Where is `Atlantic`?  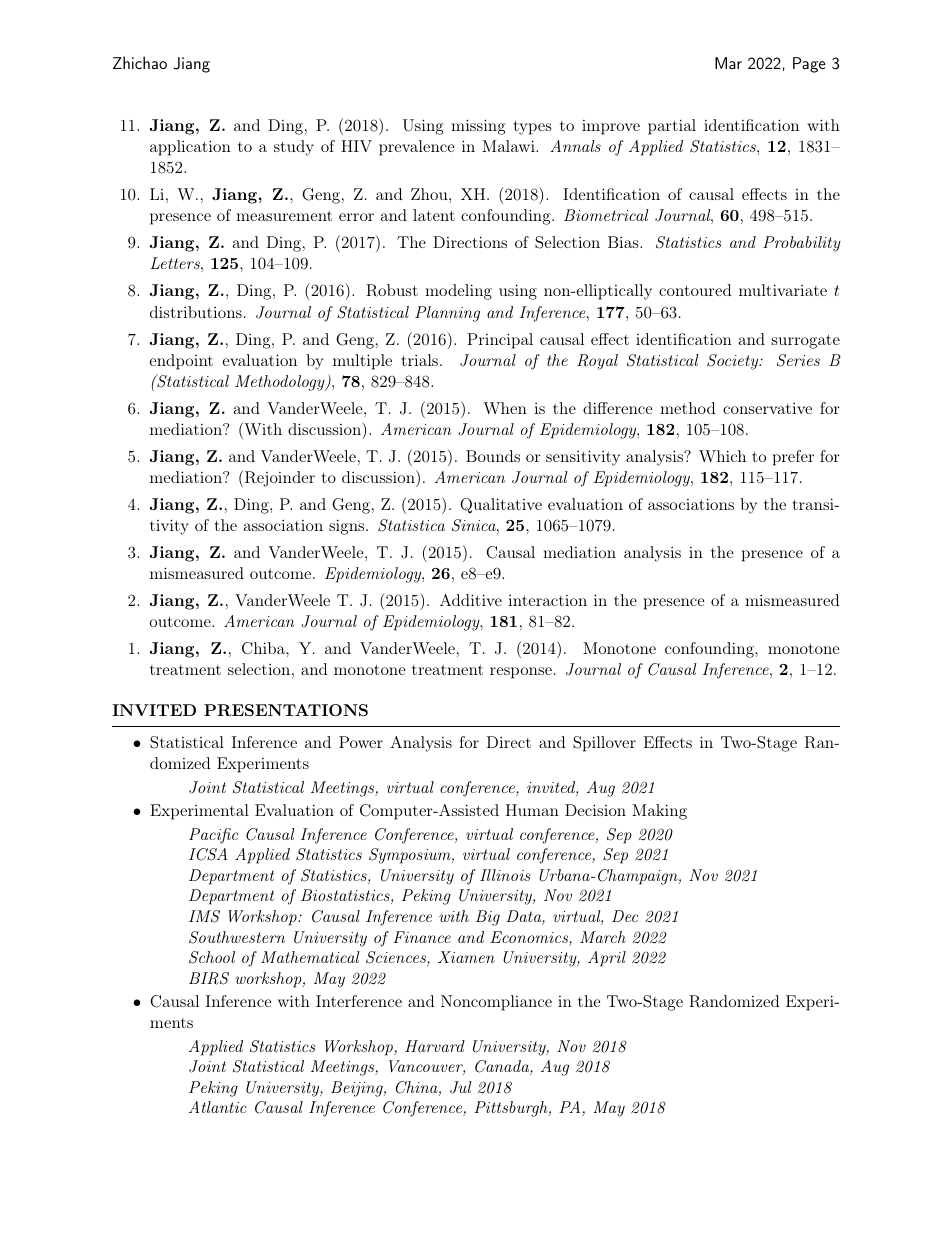
Atlantic is located at coordinates (218, 1107).
